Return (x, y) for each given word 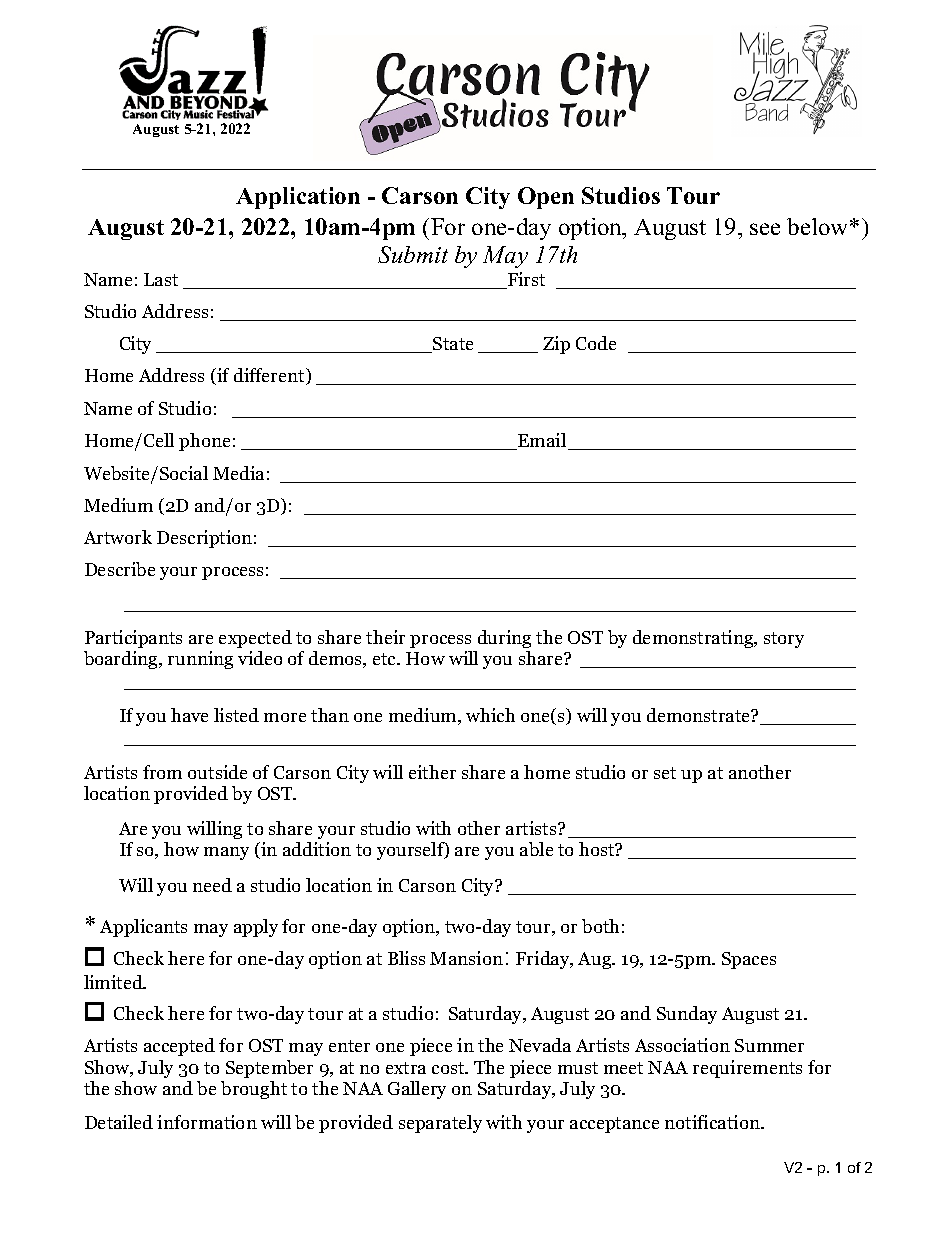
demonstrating (694, 639)
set (665, 773)
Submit (413, 254)
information (207, 1122)
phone (204, 442)
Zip (556, 345)
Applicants (143, 928)
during (504, 639)
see (765, 229)
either (432, 772)
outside (217, 772)
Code (596, 343)
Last (161, 279)
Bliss (406, 958)
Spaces (749, 960)
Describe (120, 569)
